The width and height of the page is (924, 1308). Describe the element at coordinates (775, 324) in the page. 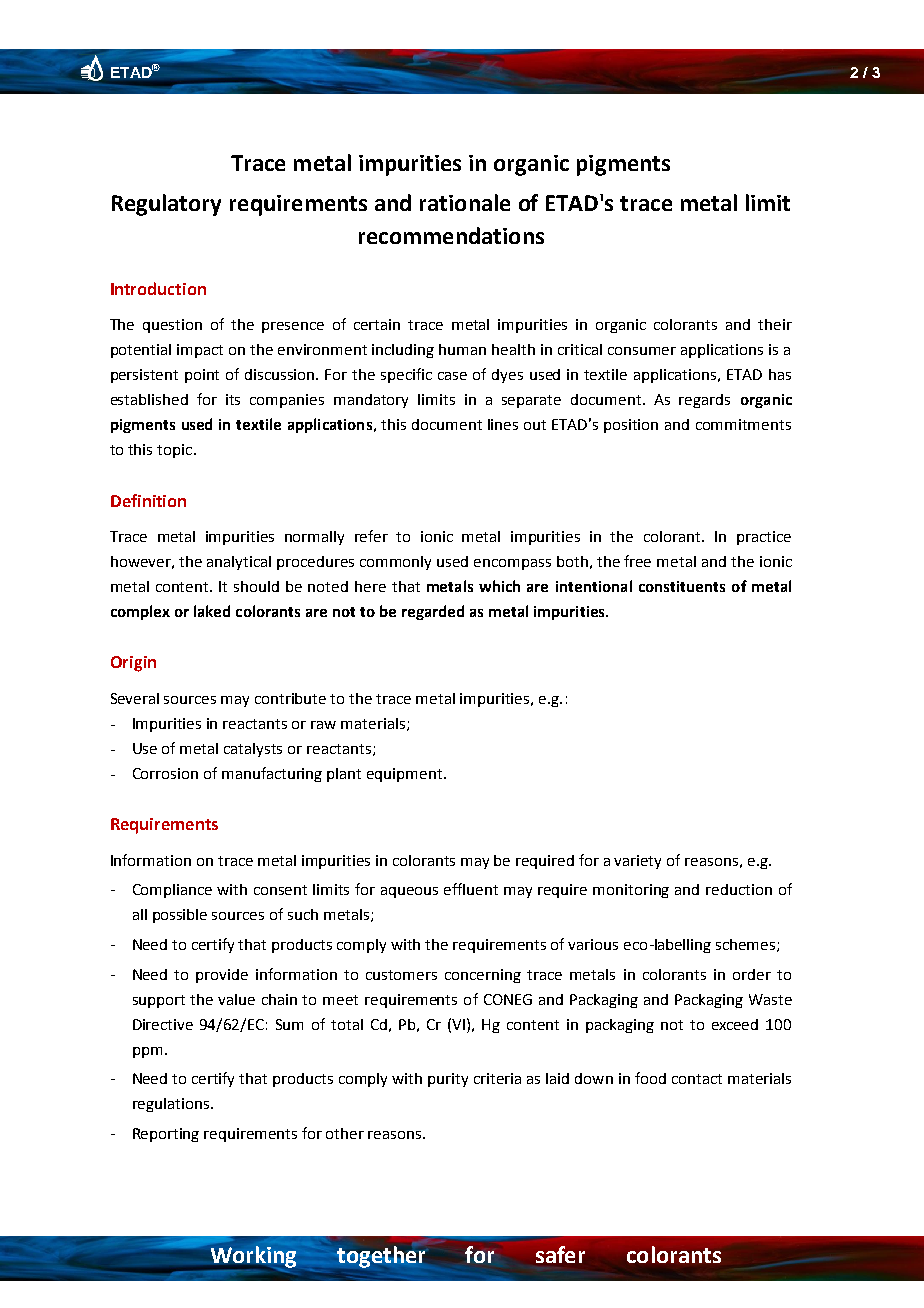

I see `their` at that location.
